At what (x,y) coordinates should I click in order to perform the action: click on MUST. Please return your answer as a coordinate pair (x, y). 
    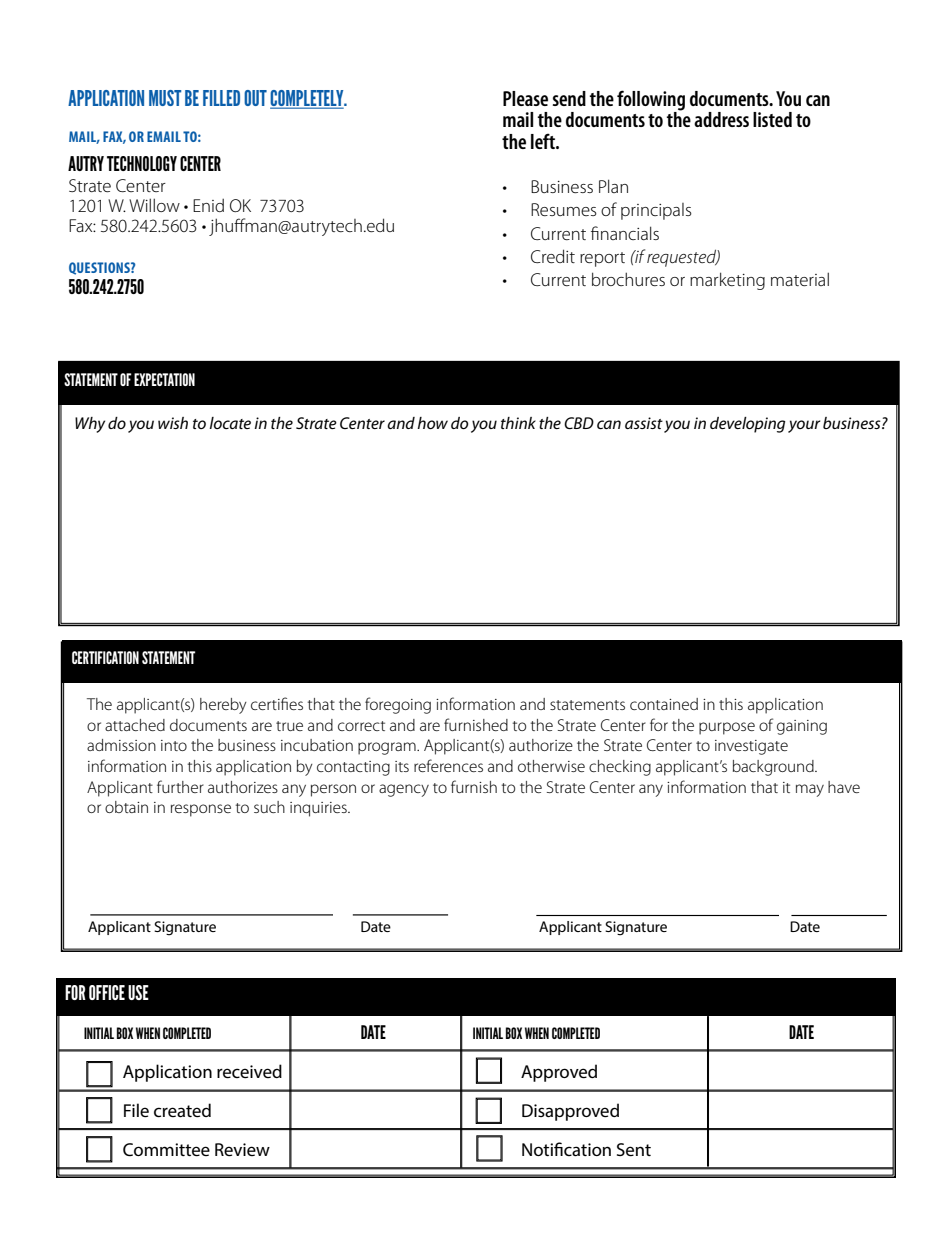
    Looking at the image, I should click on (165, 98).
